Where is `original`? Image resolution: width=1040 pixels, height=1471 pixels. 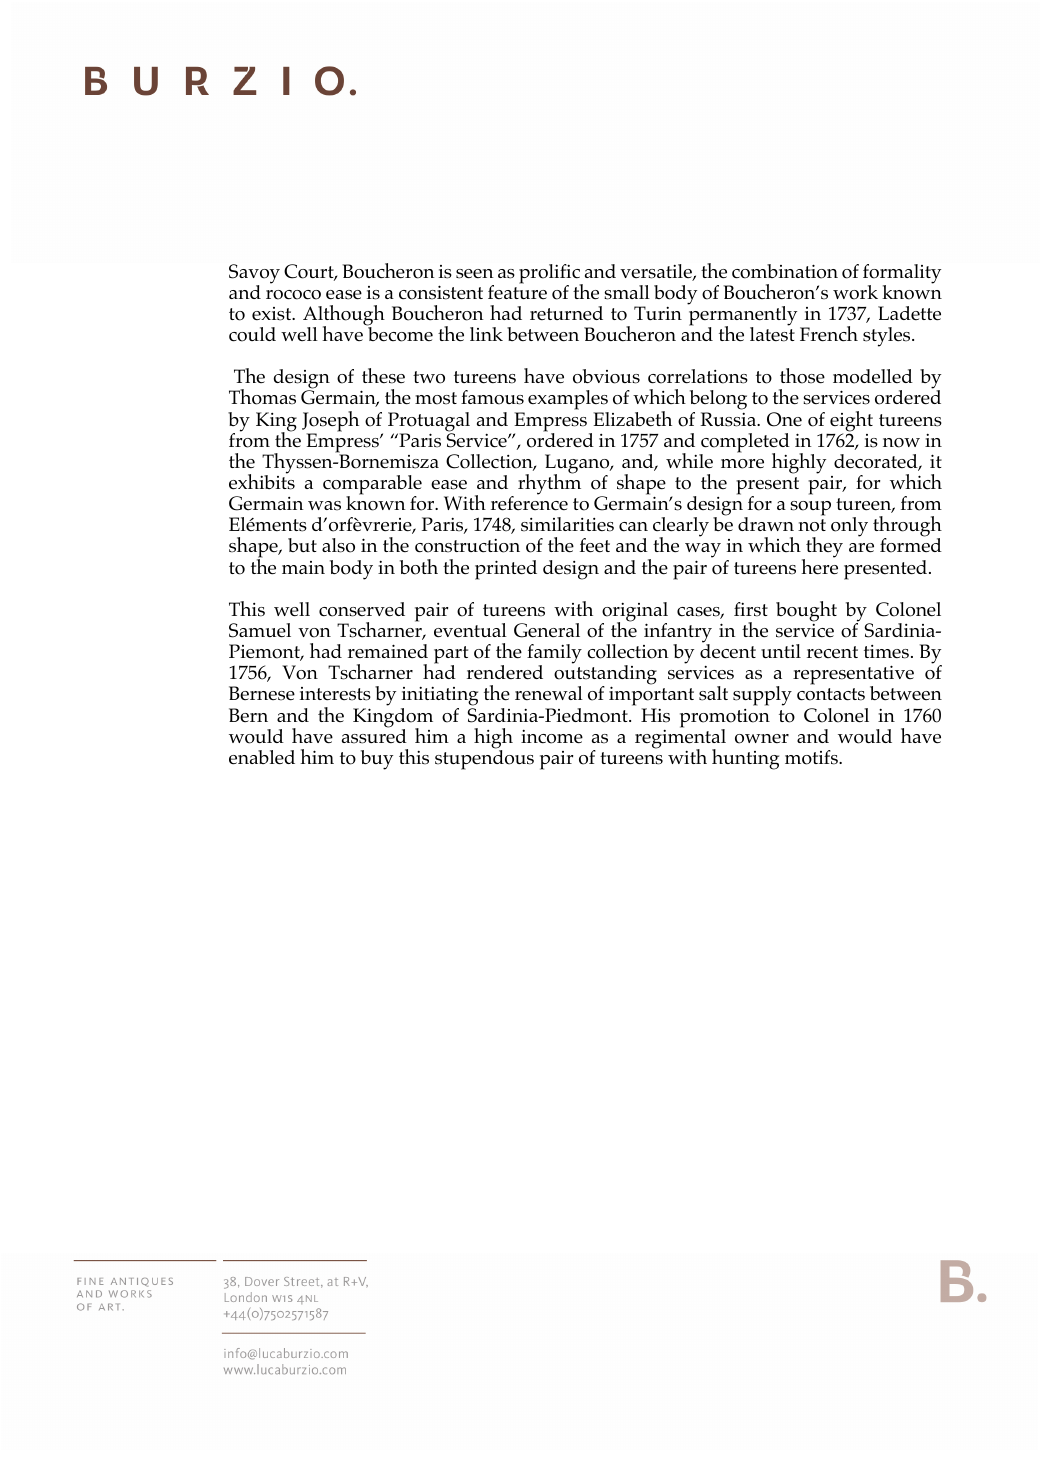
original is located at coordinates (634, 613).
